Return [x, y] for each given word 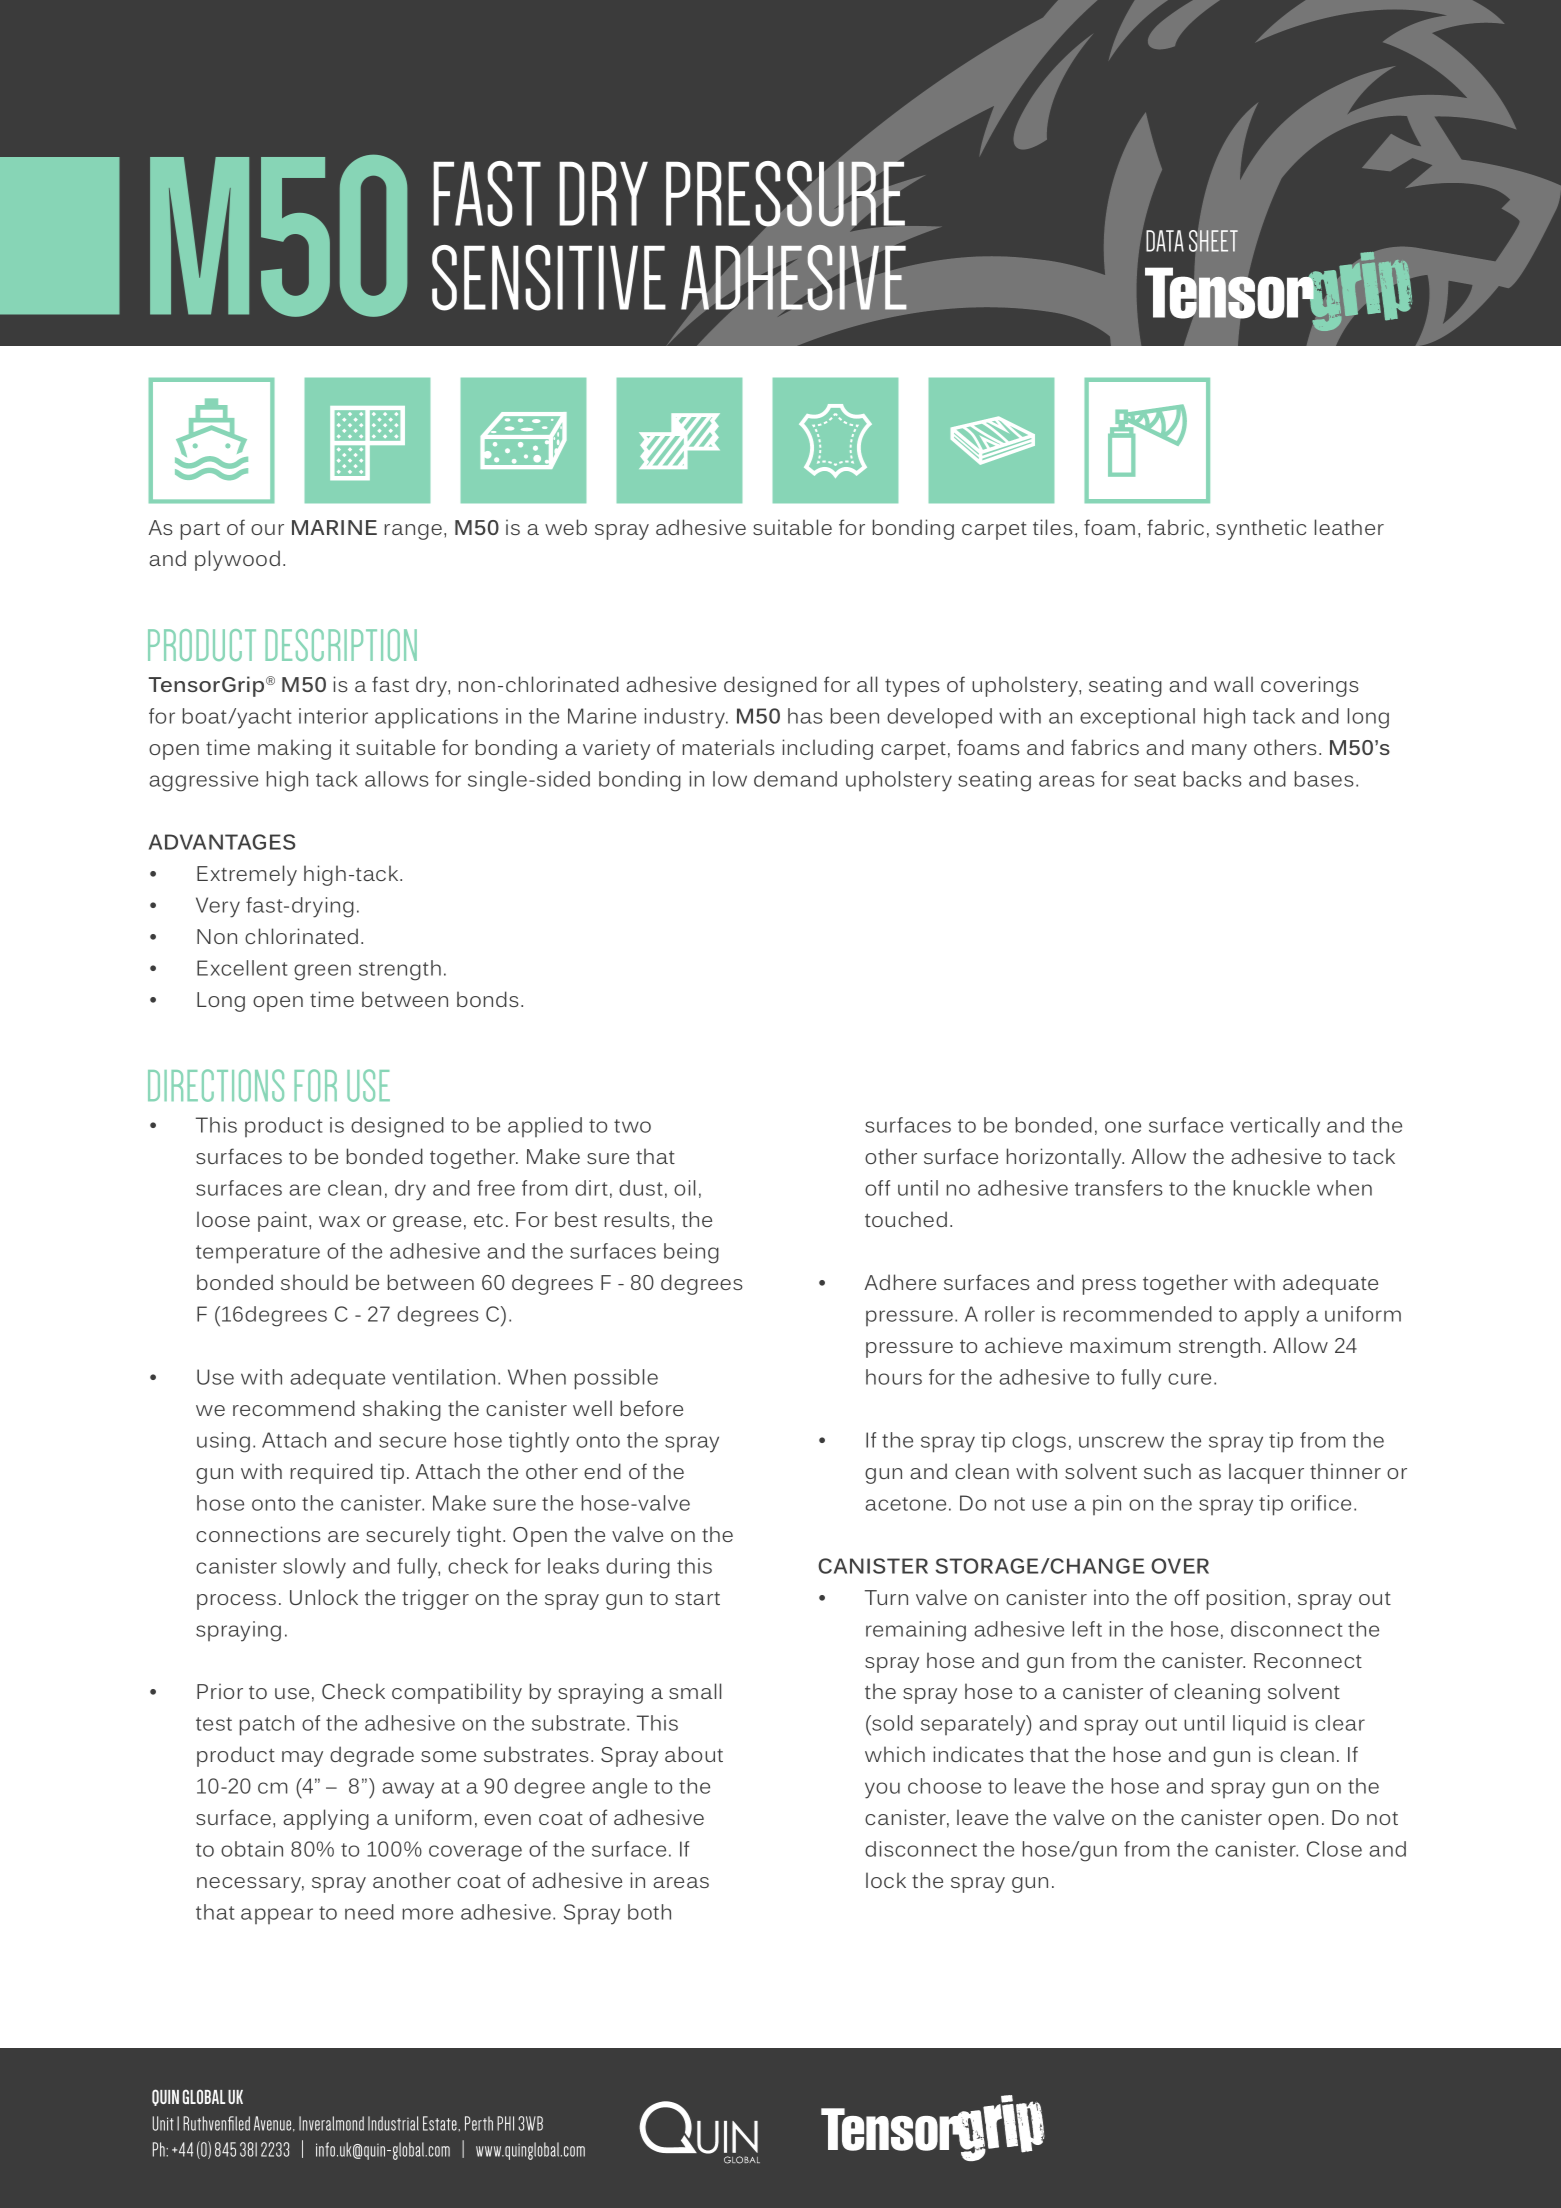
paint [284, 1221]
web [566, 527]
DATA [1165, 241]
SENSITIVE [549, 278]
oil [684, 1188]
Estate [441, 2123]
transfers [1119, 1188]
